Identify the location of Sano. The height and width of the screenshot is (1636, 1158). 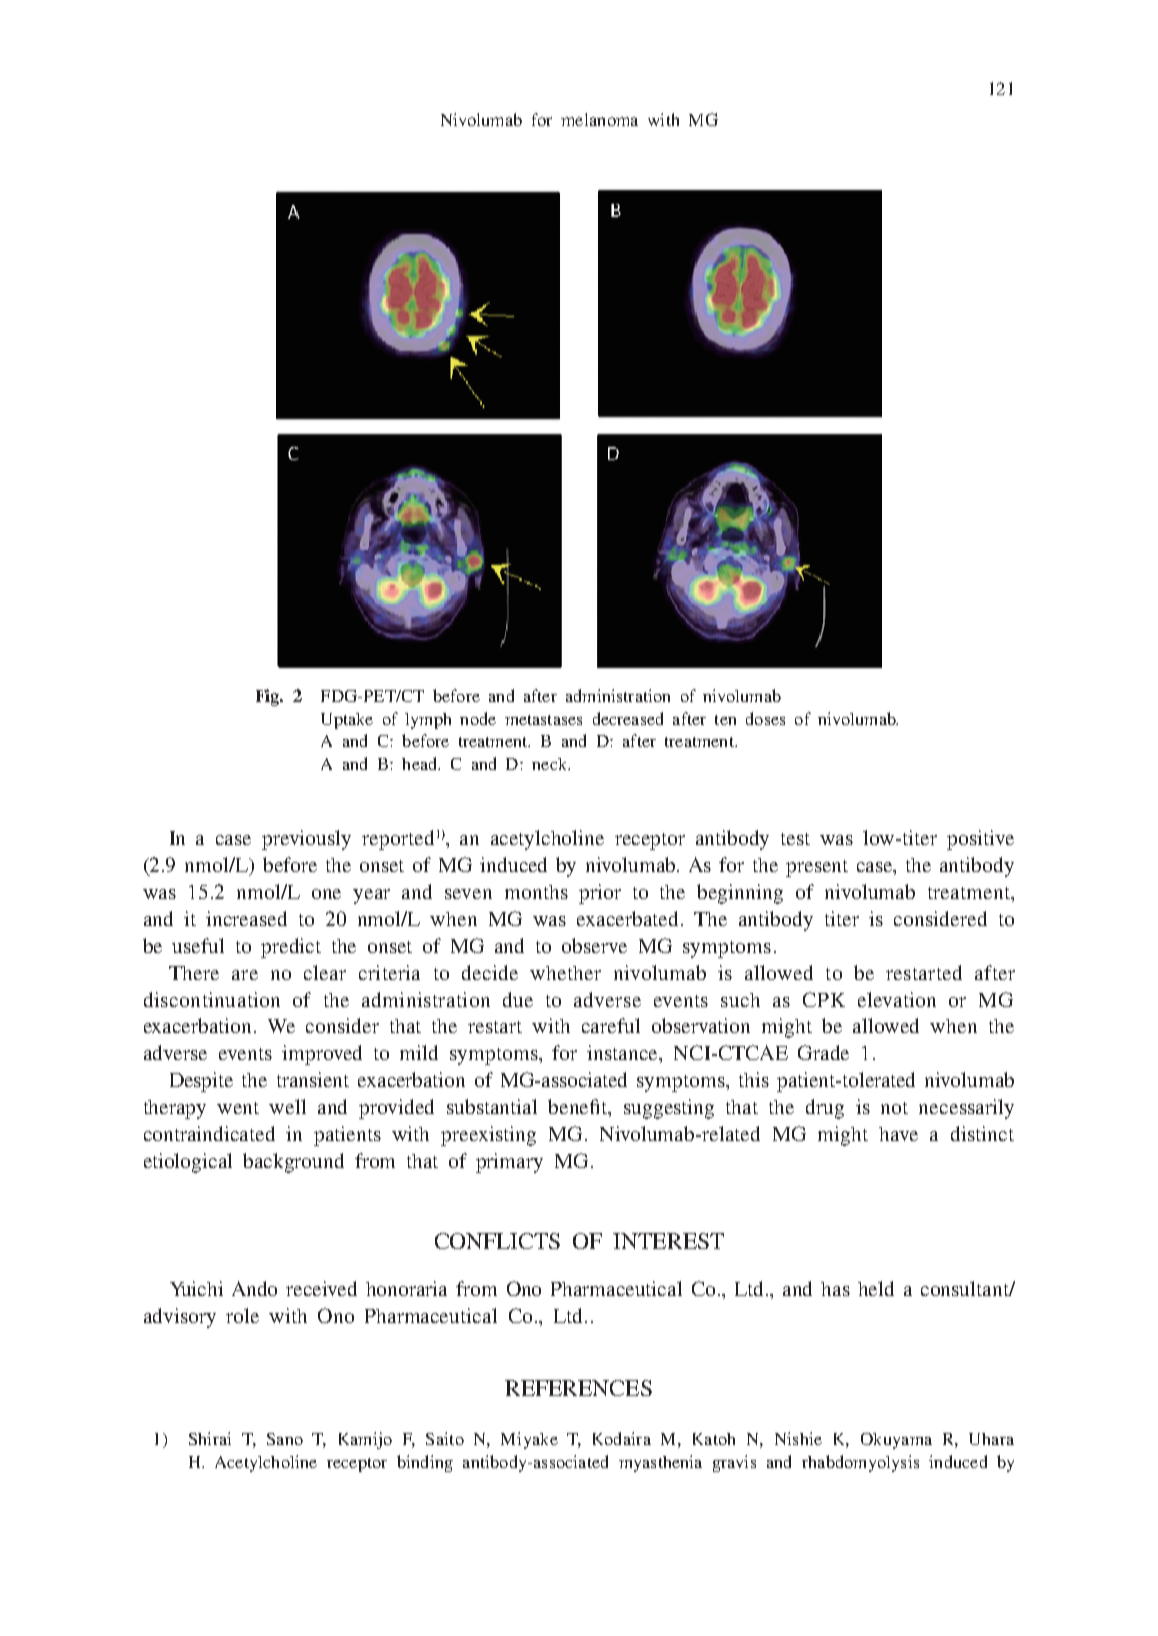
(285, 1439).
